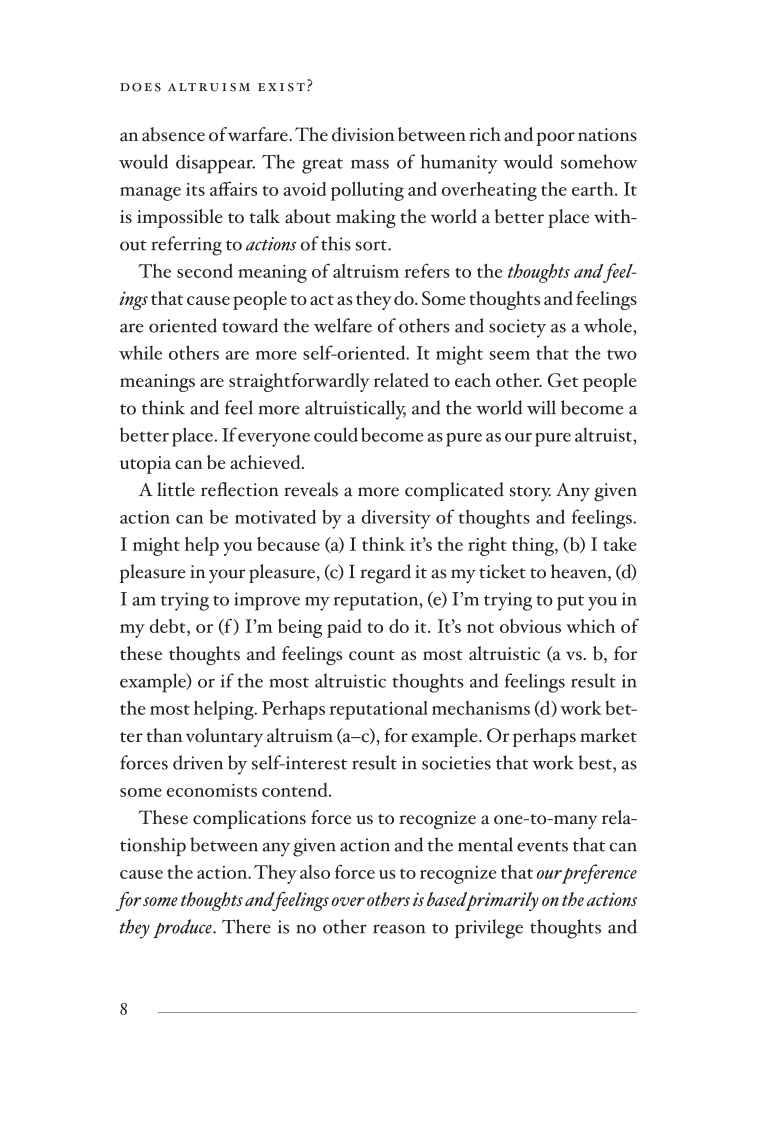  What do you see at coordinates (274, 440) in the screenshot?
I see `everyone` at bounding box center [274, 440].
